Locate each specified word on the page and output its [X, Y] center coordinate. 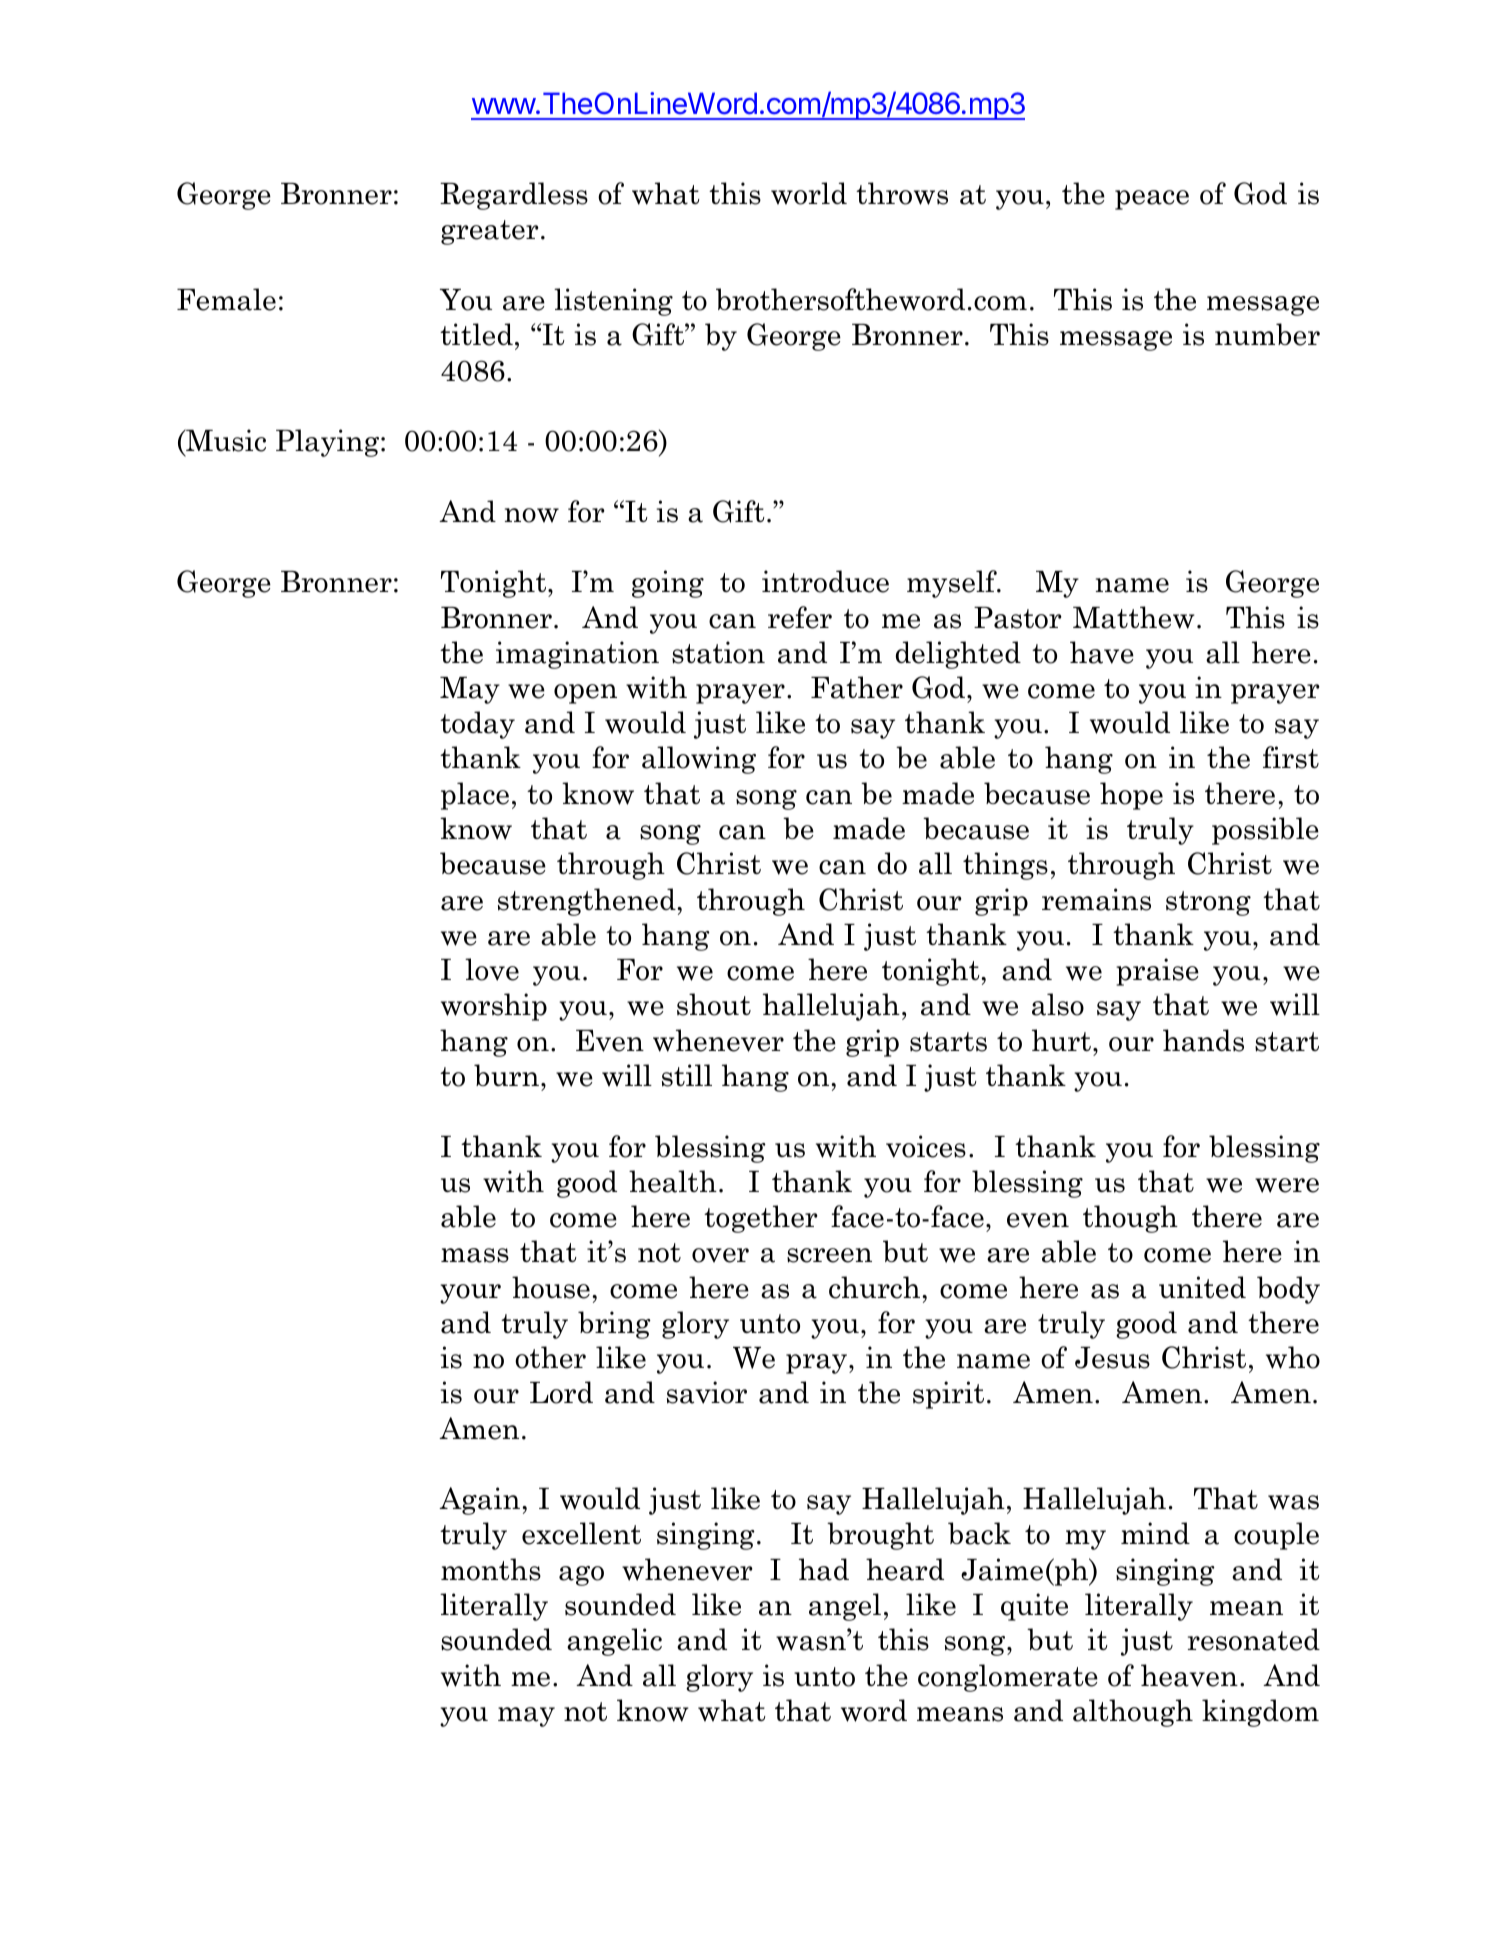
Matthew [1134, 617]
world [809, 193]
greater [490, 232]
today [477, 725]
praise [1157, 972]
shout [714, 1004]
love [492, 969]
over [720, 1255]
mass [475, 1255]
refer [800, 617]
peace [1152, 200]
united [1202, 1287]
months [491, 1569]
